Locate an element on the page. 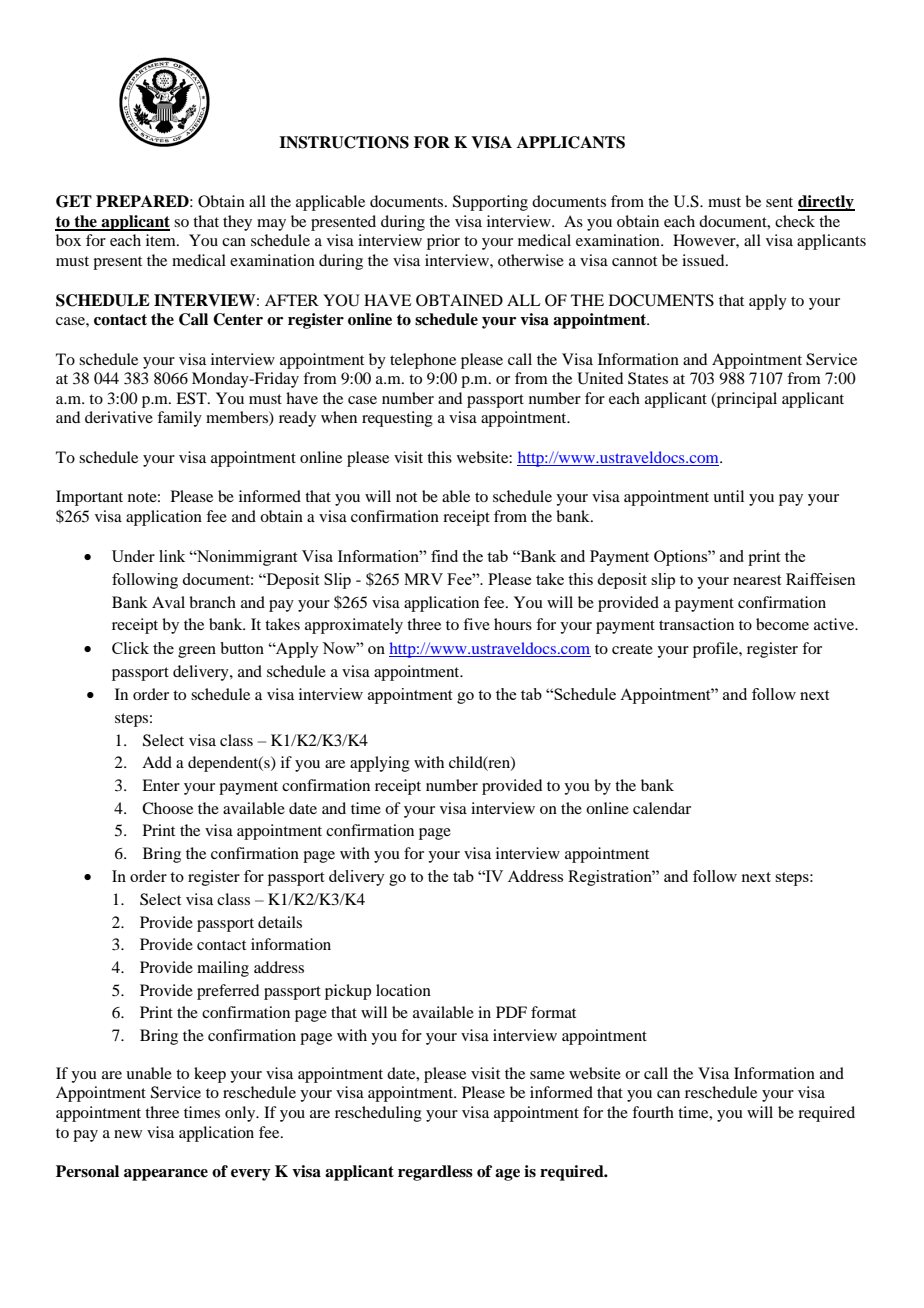 The image size is (924, 1308). new is located at coordinates (128, 1134).
